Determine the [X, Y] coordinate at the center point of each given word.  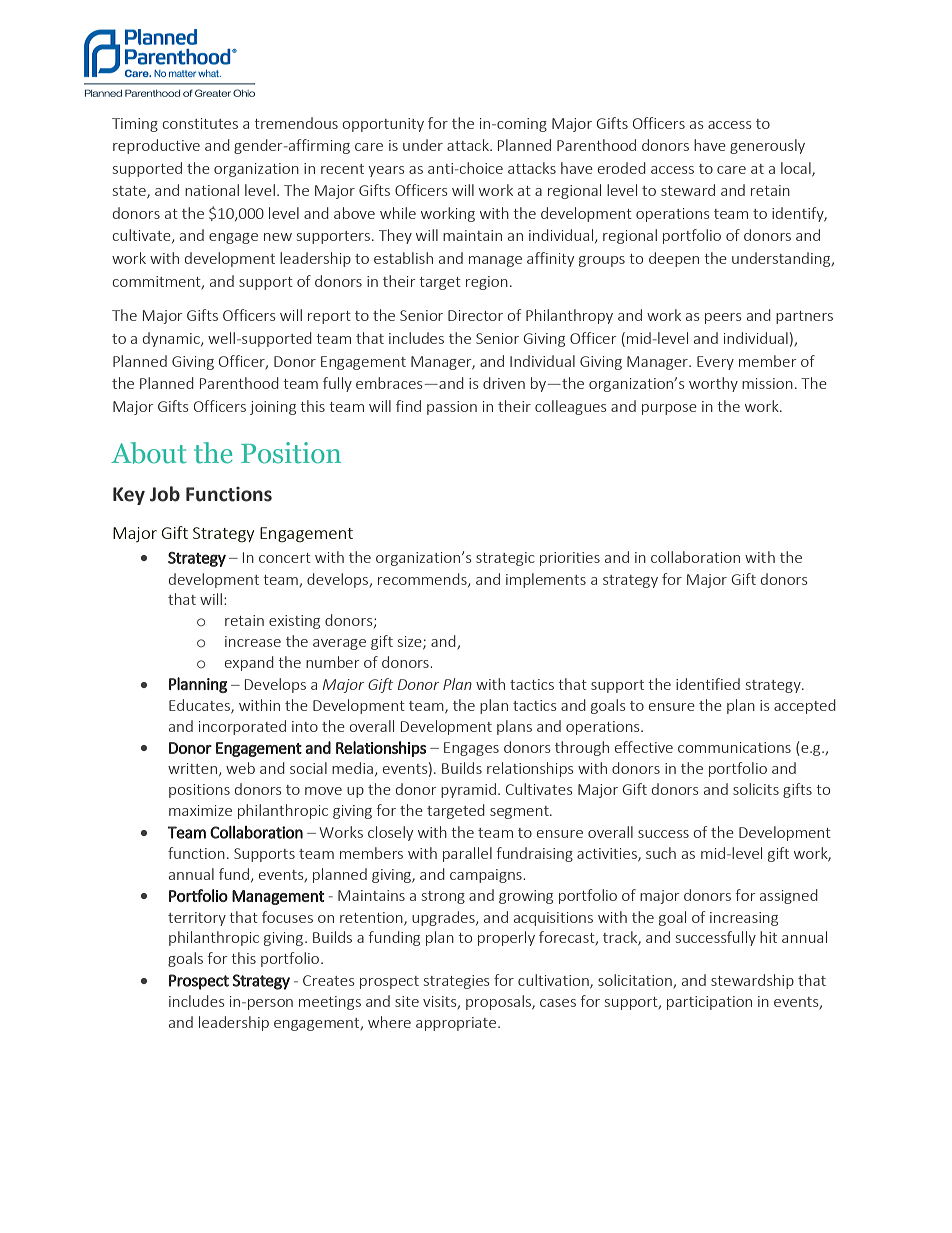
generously [767, 146]
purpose [669, 409]
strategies [456, 982]
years [386, 171]
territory [197, 919]
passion [452, 408]
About [149, 453]
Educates [200, 706]
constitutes [200, 123]
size [411, 643]
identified [708, 684]
